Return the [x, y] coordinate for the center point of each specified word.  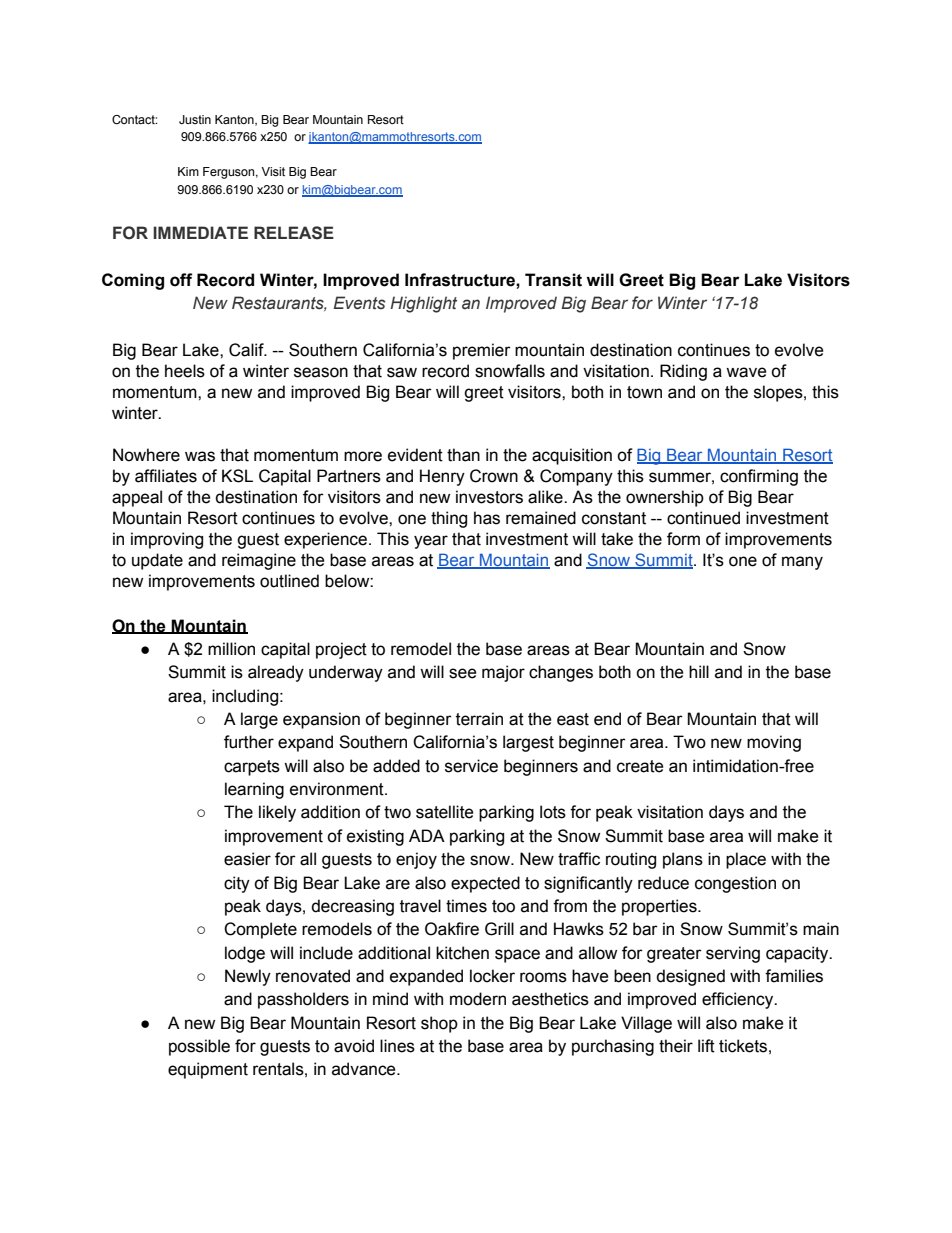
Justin [195, 119]
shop [439, 1024]
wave [746, 372]
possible [199, 1047]
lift [706, 1046]
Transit [553, 280]
